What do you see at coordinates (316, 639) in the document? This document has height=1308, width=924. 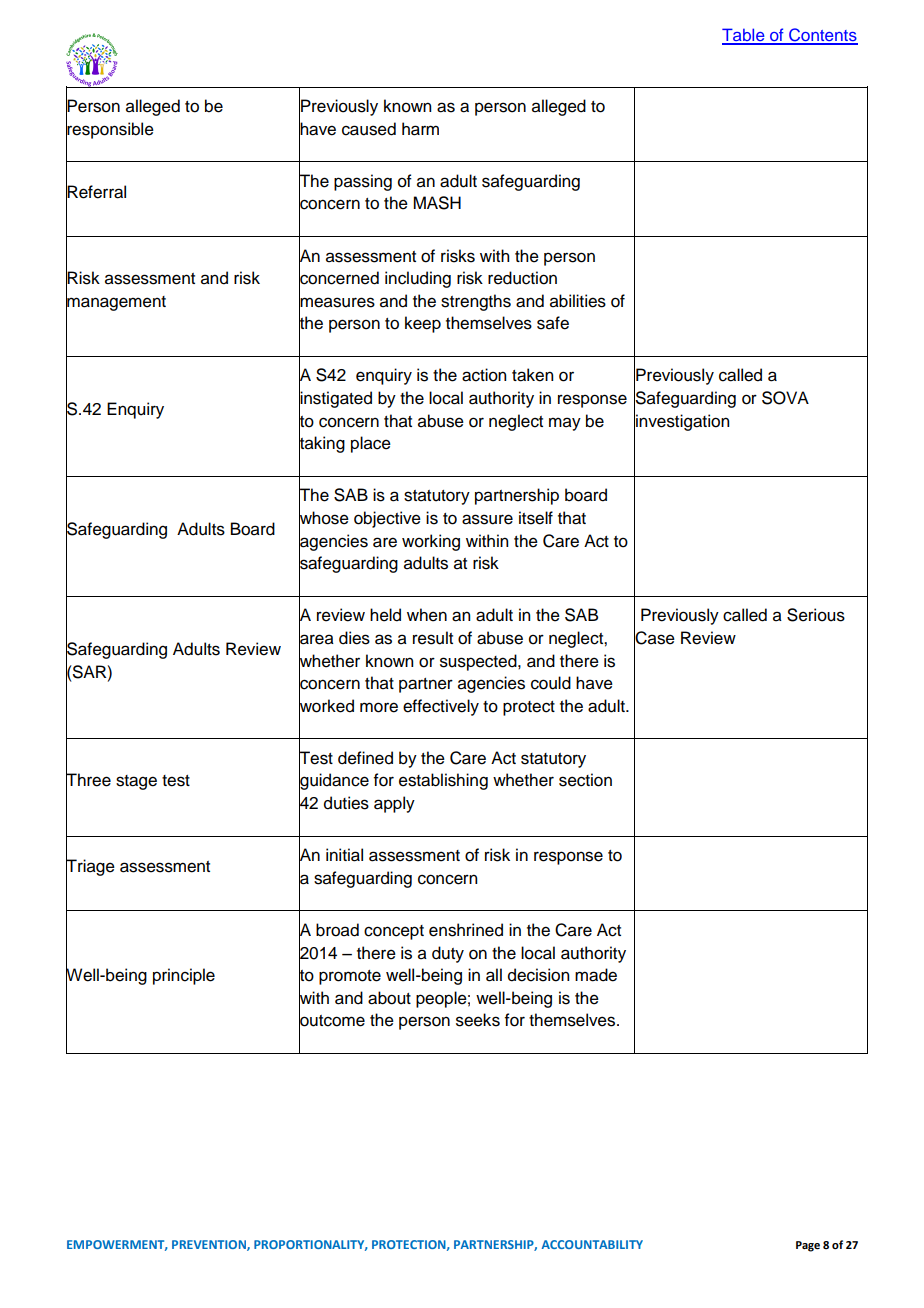 I see `area` at bounding box center [316, 639].
